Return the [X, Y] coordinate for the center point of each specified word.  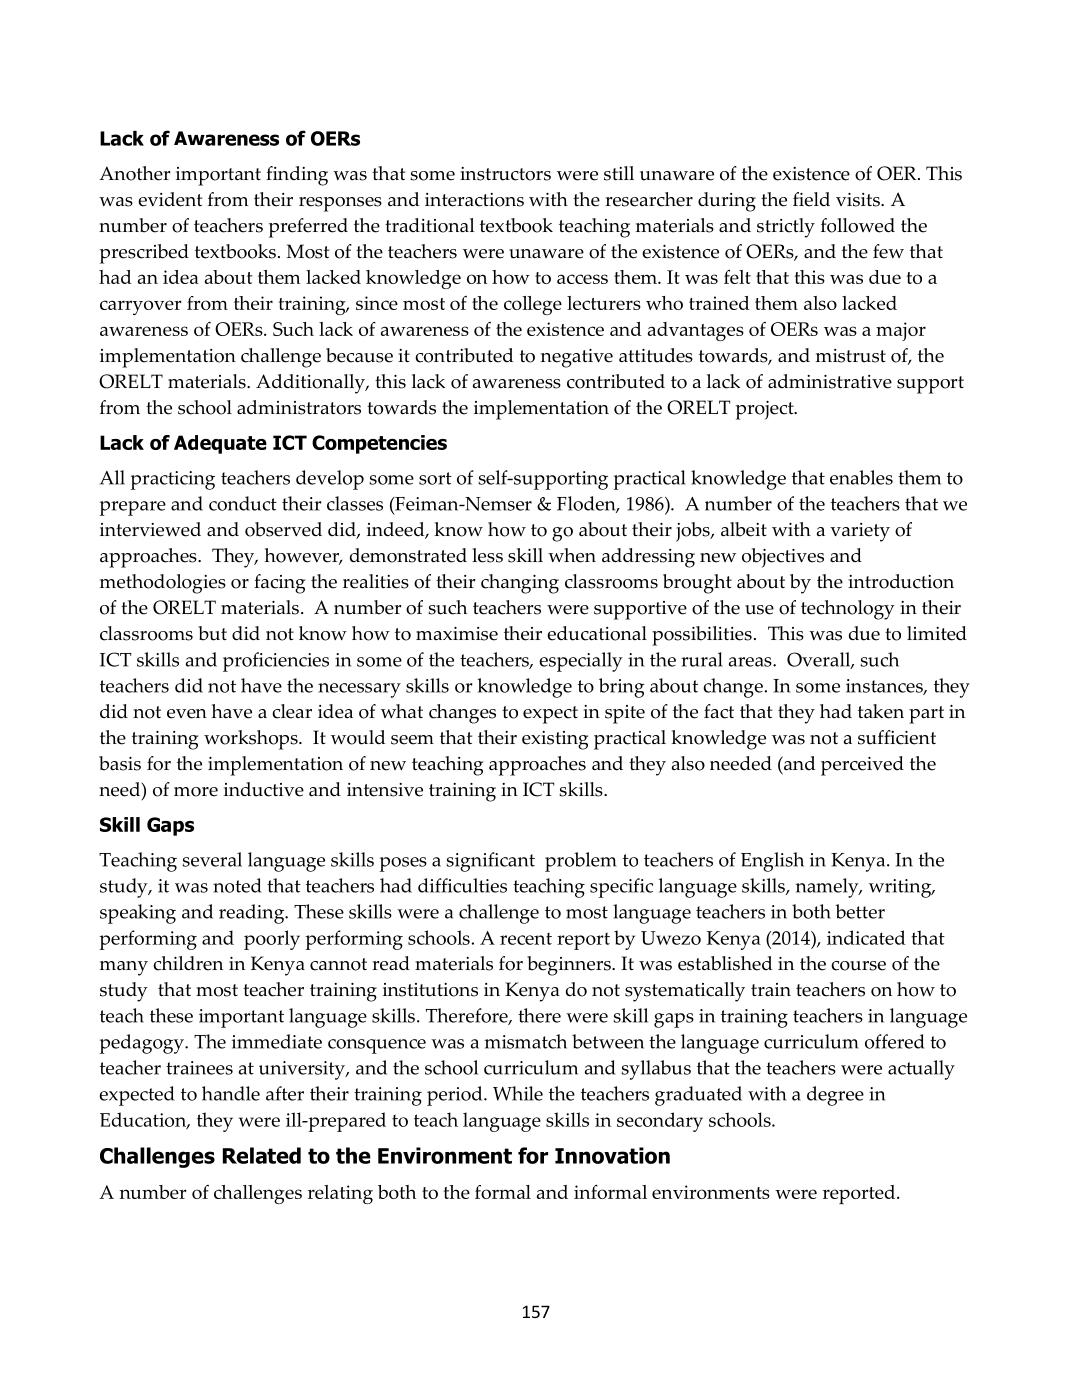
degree [835, 1096]
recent [526, 939]
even [187, 714]
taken [881, 711]
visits [859, 200]
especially [581, 662]
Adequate [220, 444]
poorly [272, 940]
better [860, 911]
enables [861, 477]
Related [262, 1155]
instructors [505, 174]
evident [170, 199]
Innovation [612, 1155]
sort [435, 478]
